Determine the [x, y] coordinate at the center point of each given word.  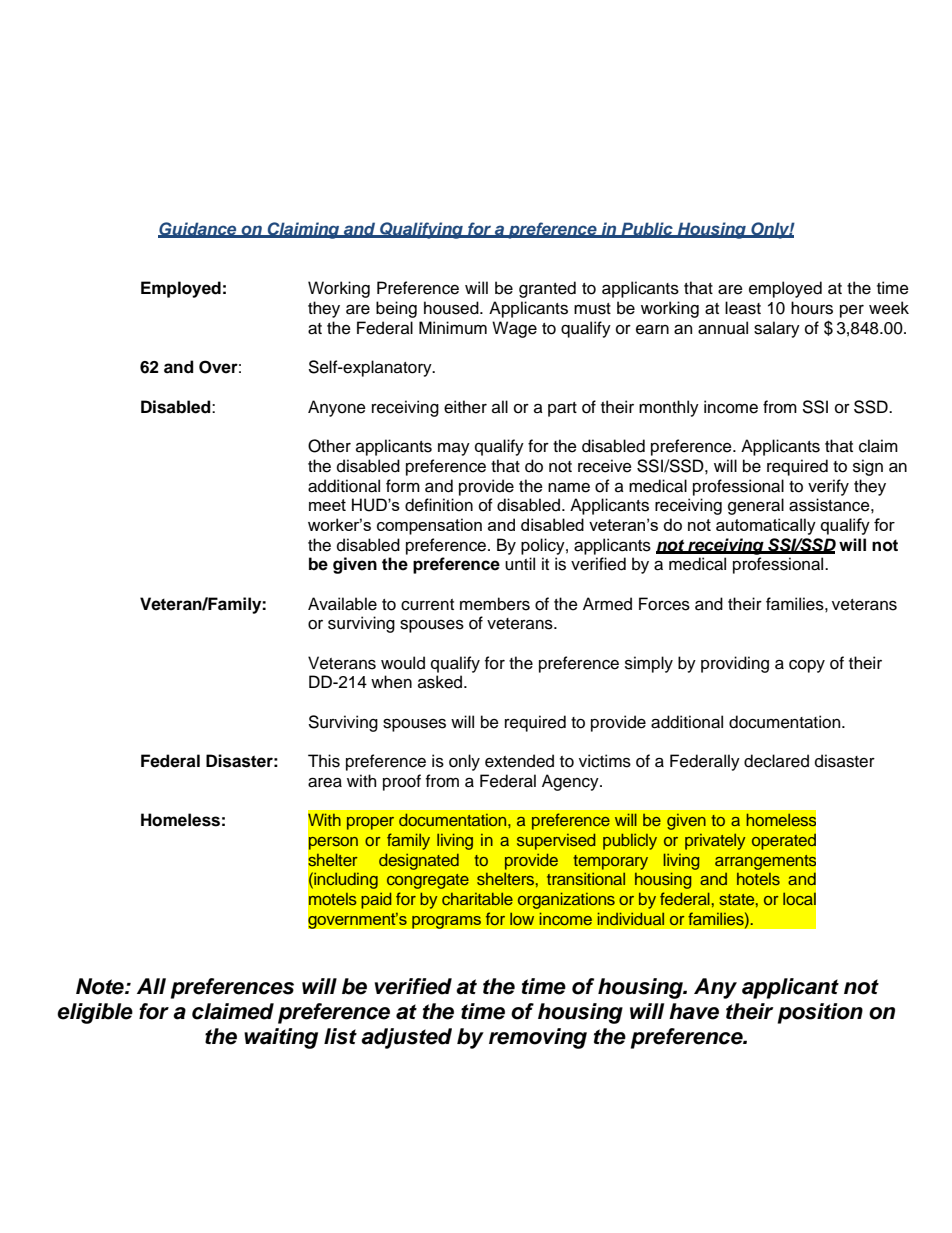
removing [538, 1038]
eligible [95, 1013]
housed [452, 308]
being [396, 309]
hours [812, 308]
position [820, 1013]
